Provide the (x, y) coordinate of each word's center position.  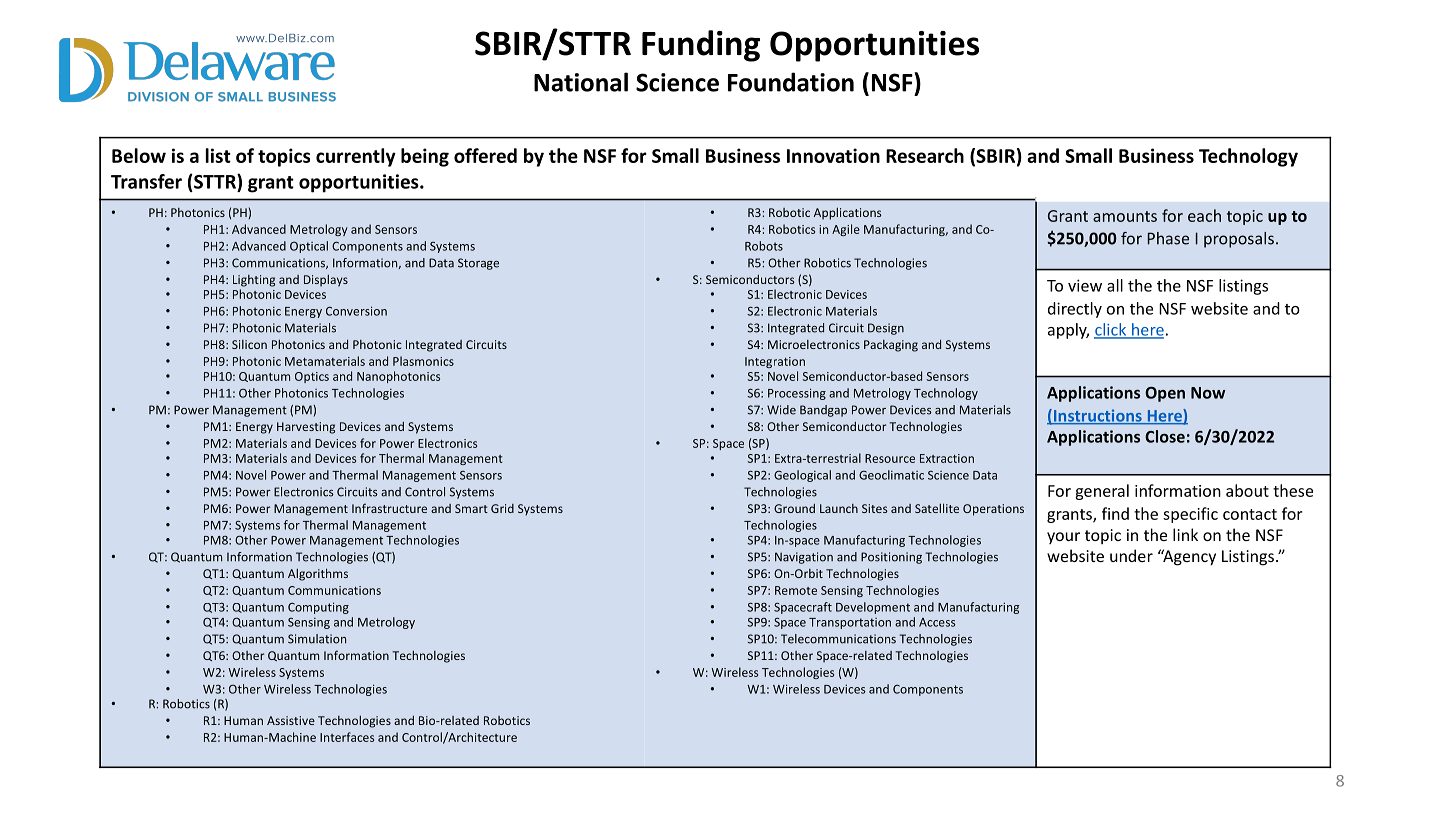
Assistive (291, 720)
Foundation (791, 82)
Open (1165, 394)
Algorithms (318, 574)
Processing (797, 394)
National (581, 82)
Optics (312, 377)
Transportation (850, 623)
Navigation (804, 558)
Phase (1168, 238)
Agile (846, 230)
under (1131, 555)
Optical (309, 247)
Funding (701, 46)
